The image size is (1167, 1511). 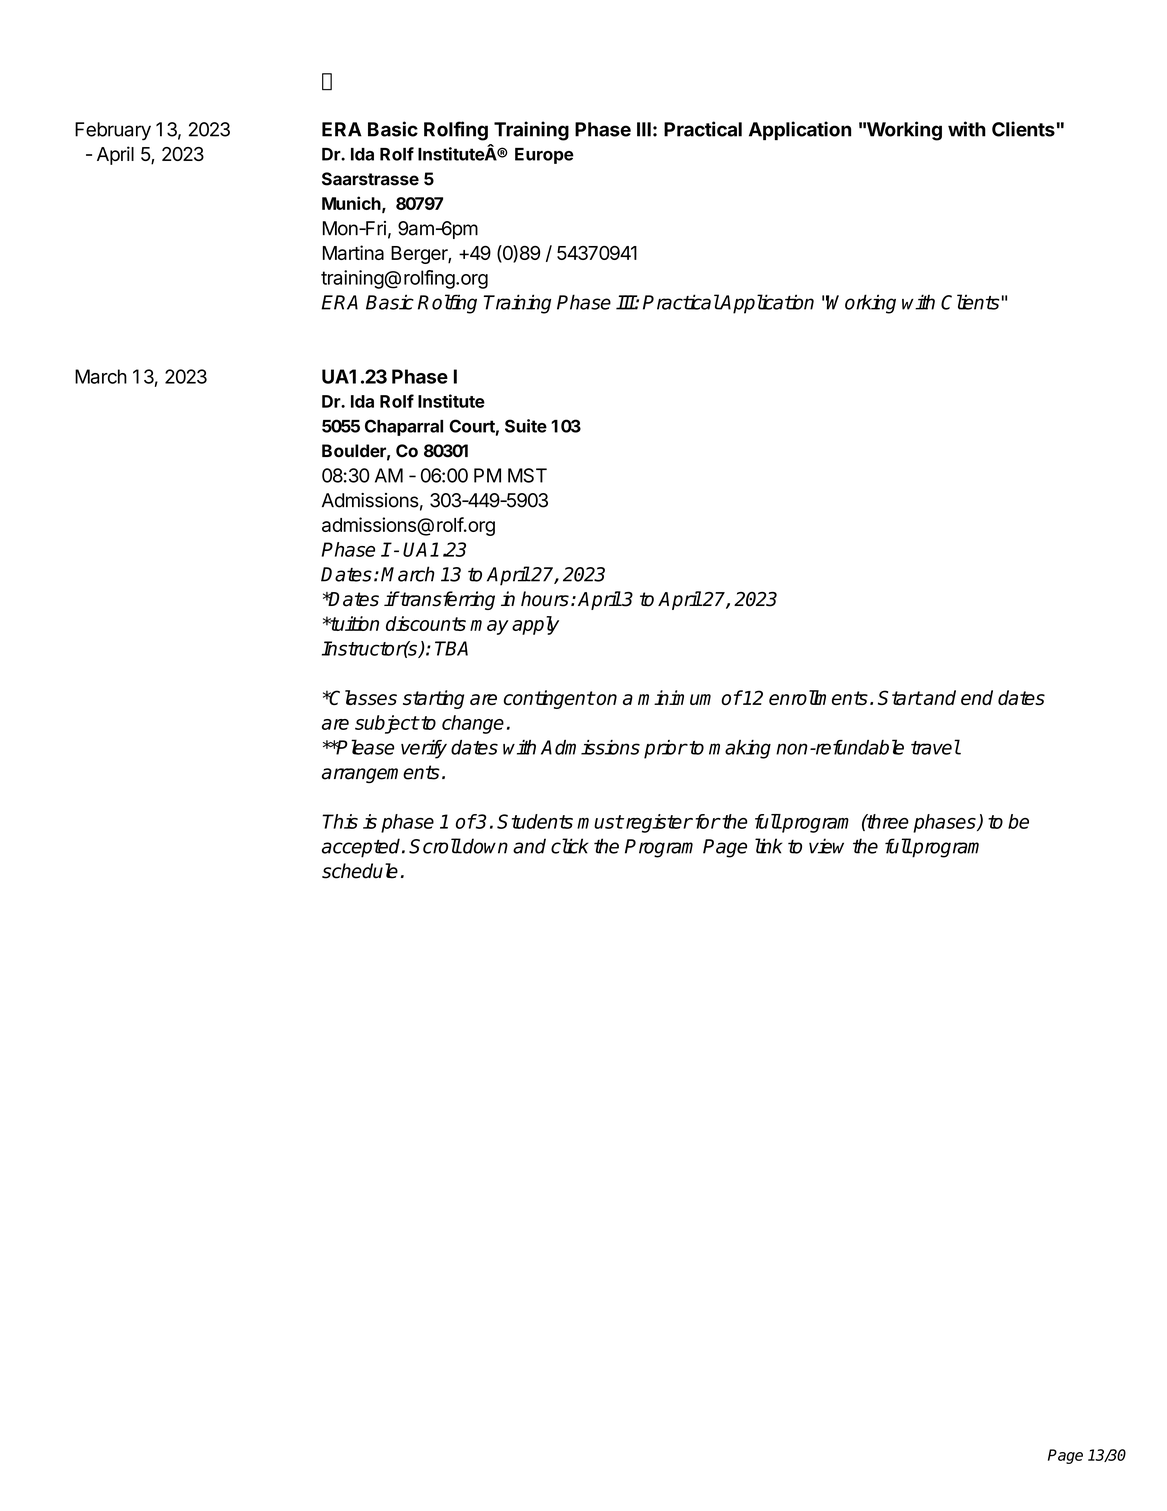 I want to click on Martina, so click(x=353, y=252).
